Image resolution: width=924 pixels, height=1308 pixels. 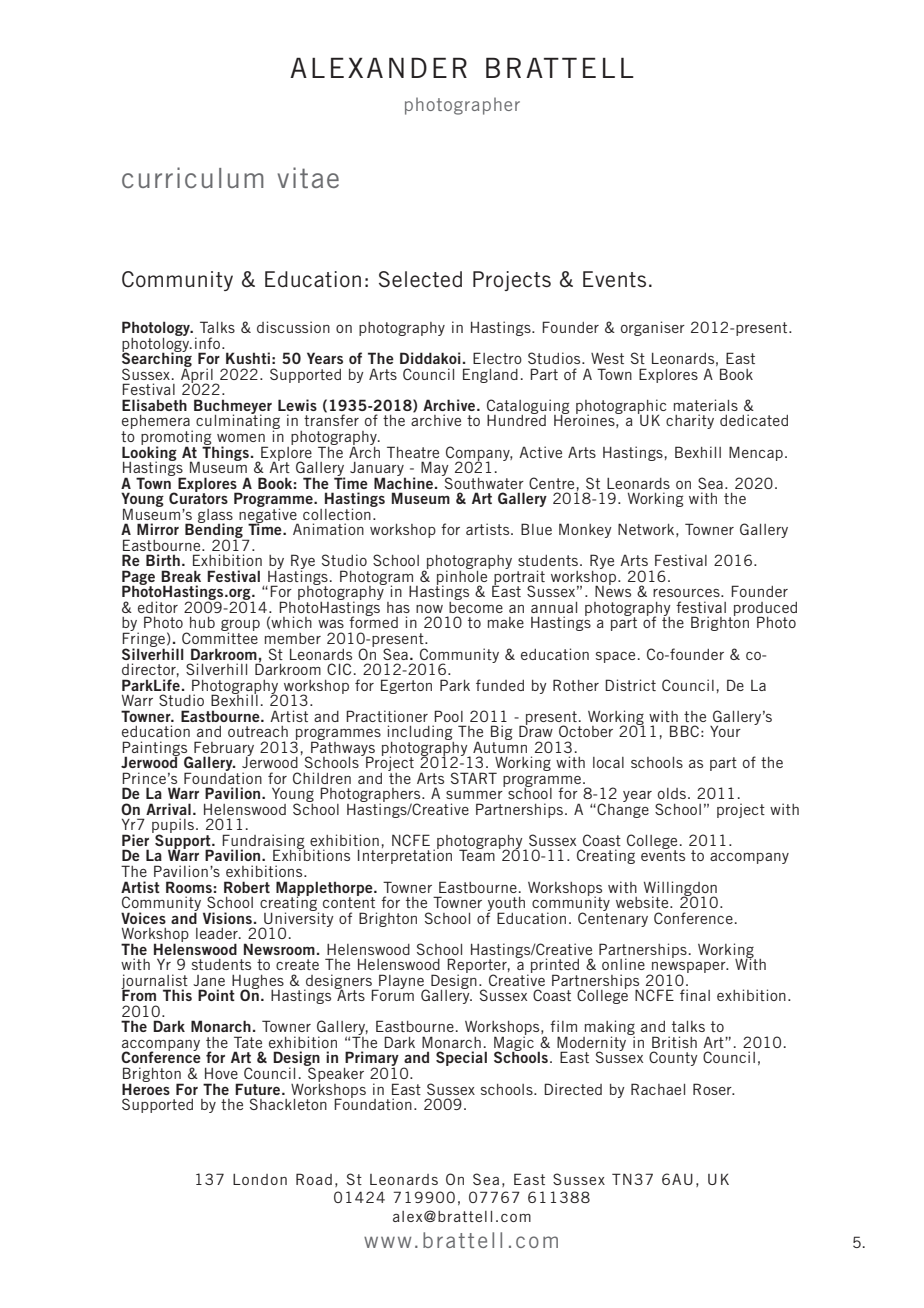 I want to click on May, so click(x=436, y=470).
